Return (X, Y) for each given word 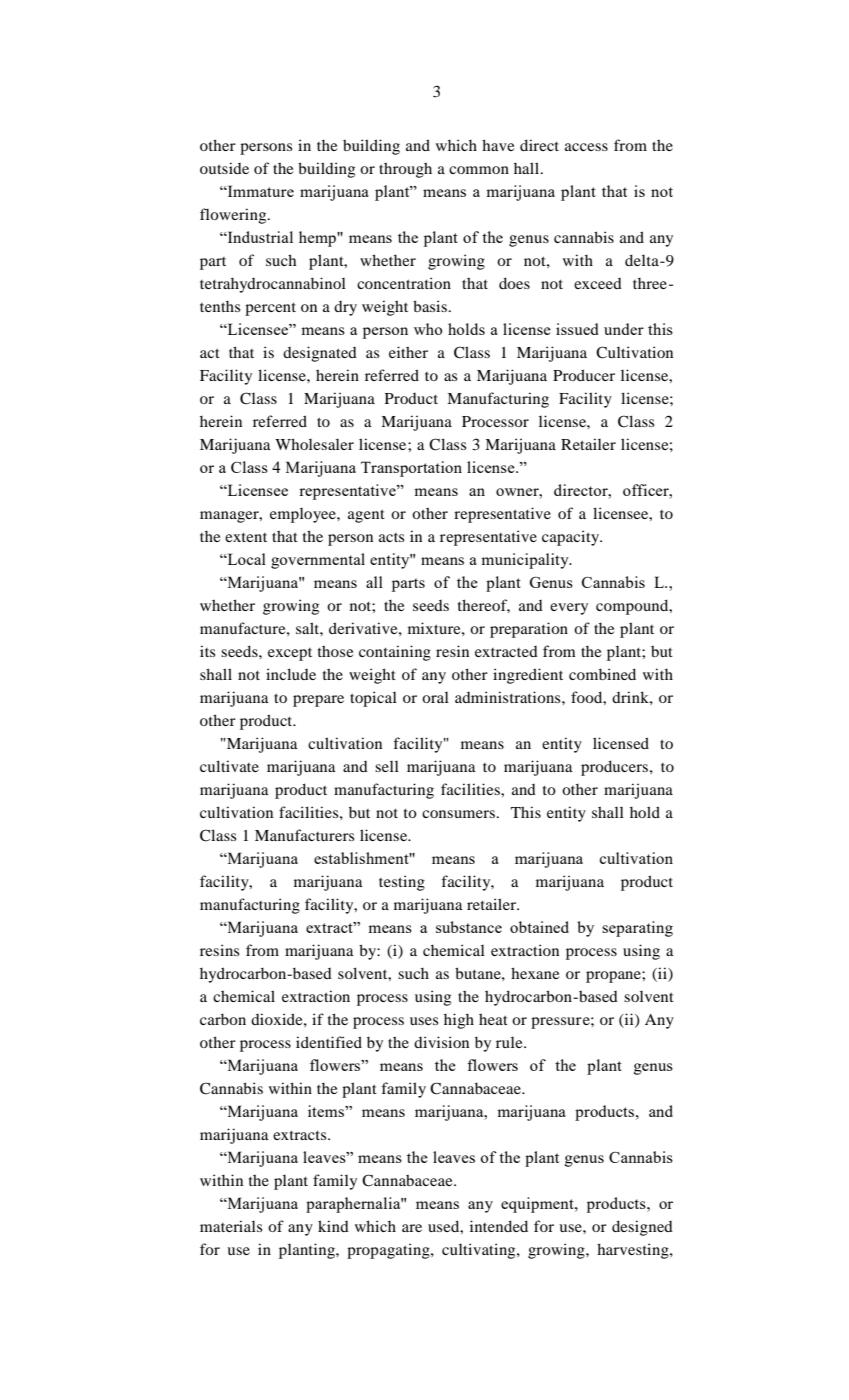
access (586, 147)
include (291, 674)
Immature (260, 191)
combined (602, 674)
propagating (389, 1251)
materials (231, 1226)
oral (435, 697)
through (405, 170)
